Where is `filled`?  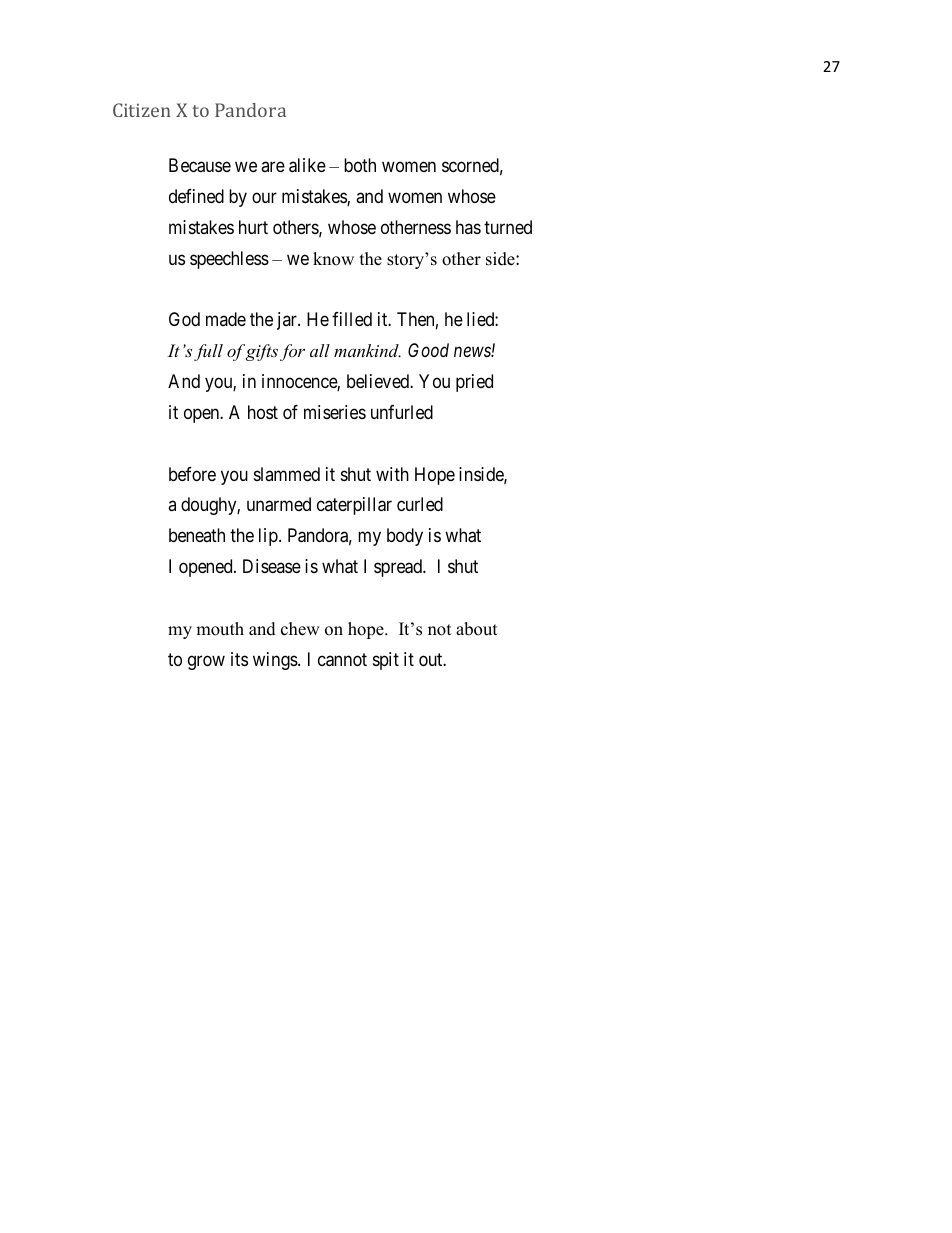 filled is located at coordinates (352, 319).
